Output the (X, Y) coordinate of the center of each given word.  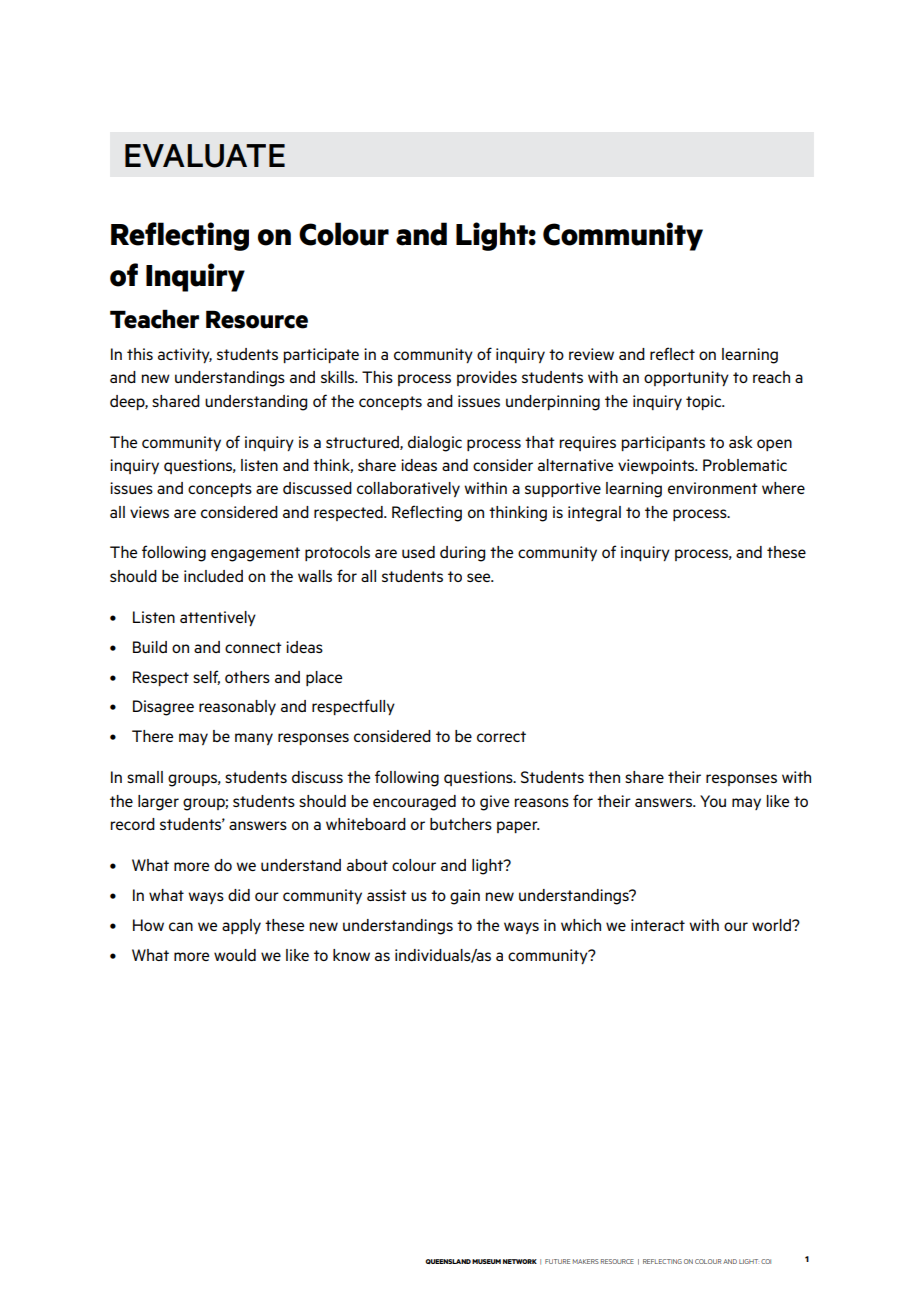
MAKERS (586, 1261)
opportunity (686, 378)
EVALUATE (205, 156)
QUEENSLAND (448, 1261)
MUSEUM (486, 1261)
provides (487, 378)
